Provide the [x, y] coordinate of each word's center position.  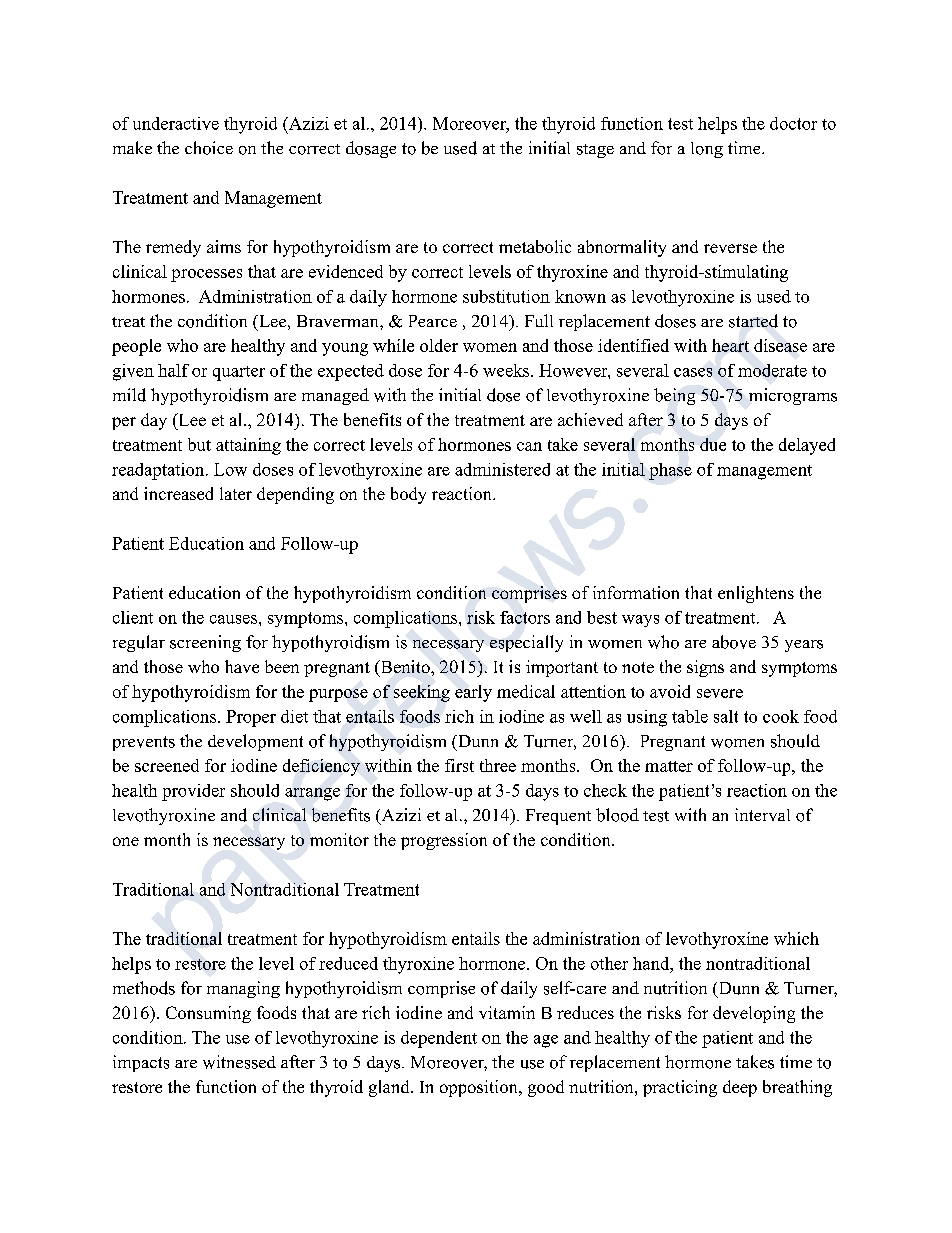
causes [233, 619]
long [707, 150]
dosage [371, 149]
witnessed [239, 1062]
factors [525, 617]
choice [209, 148]
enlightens [756, 594]
